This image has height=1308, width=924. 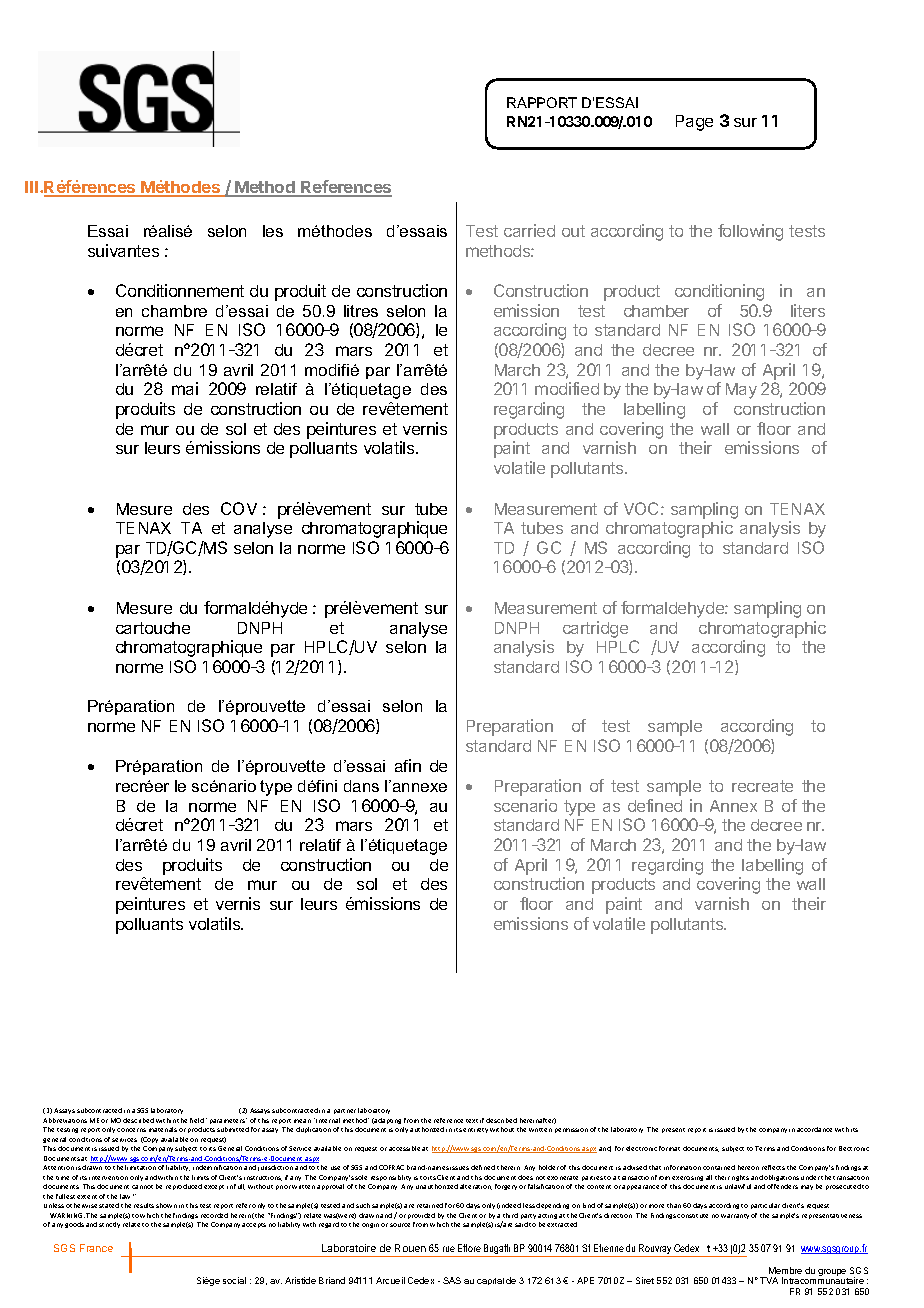 I want to click on Page, so click(x=694, y=123).
